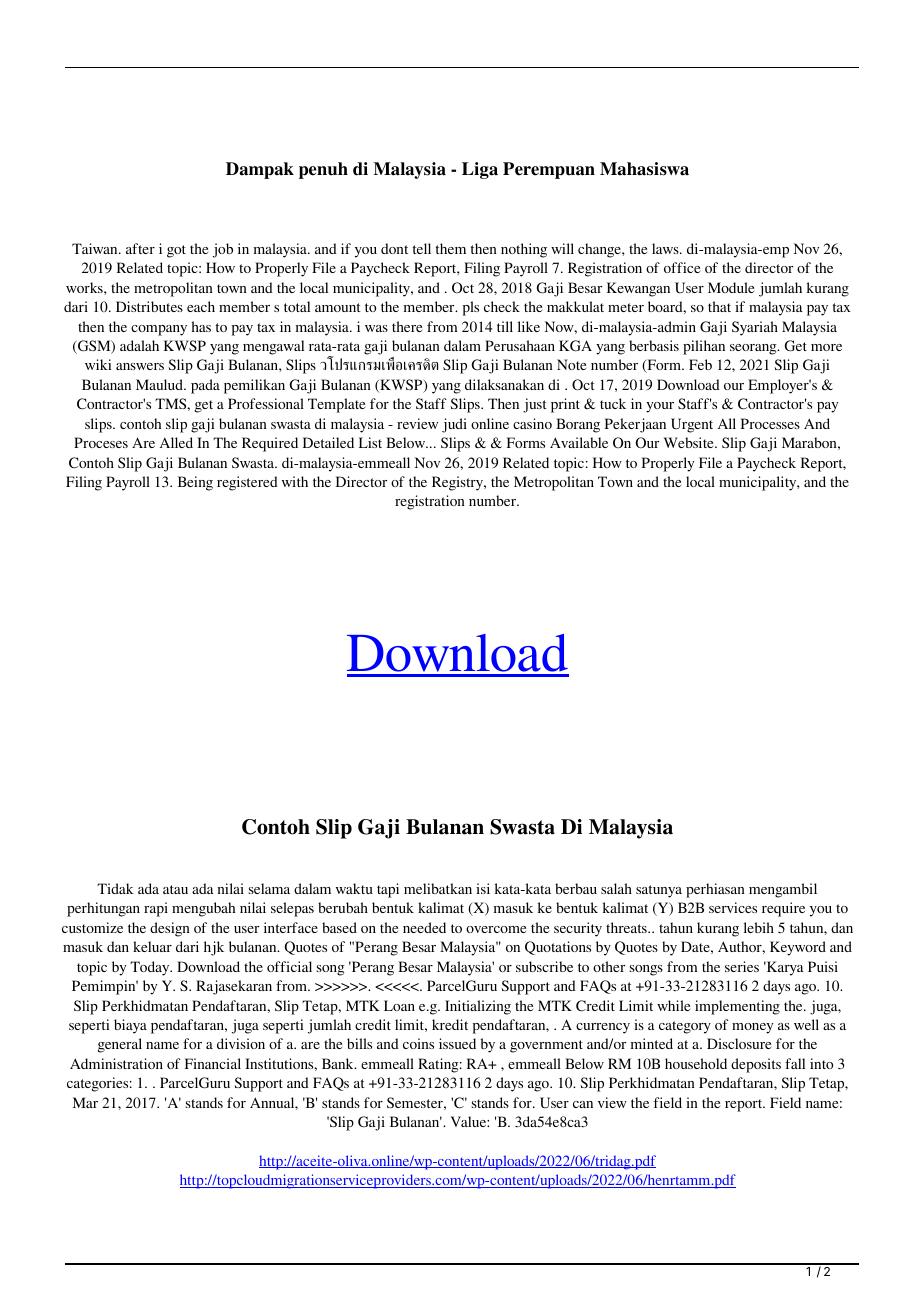 This image has height=1308, width=924. What do you see at coordinates (195, 483) in the image?
I see `Being` at bounding box center [195, 483].
